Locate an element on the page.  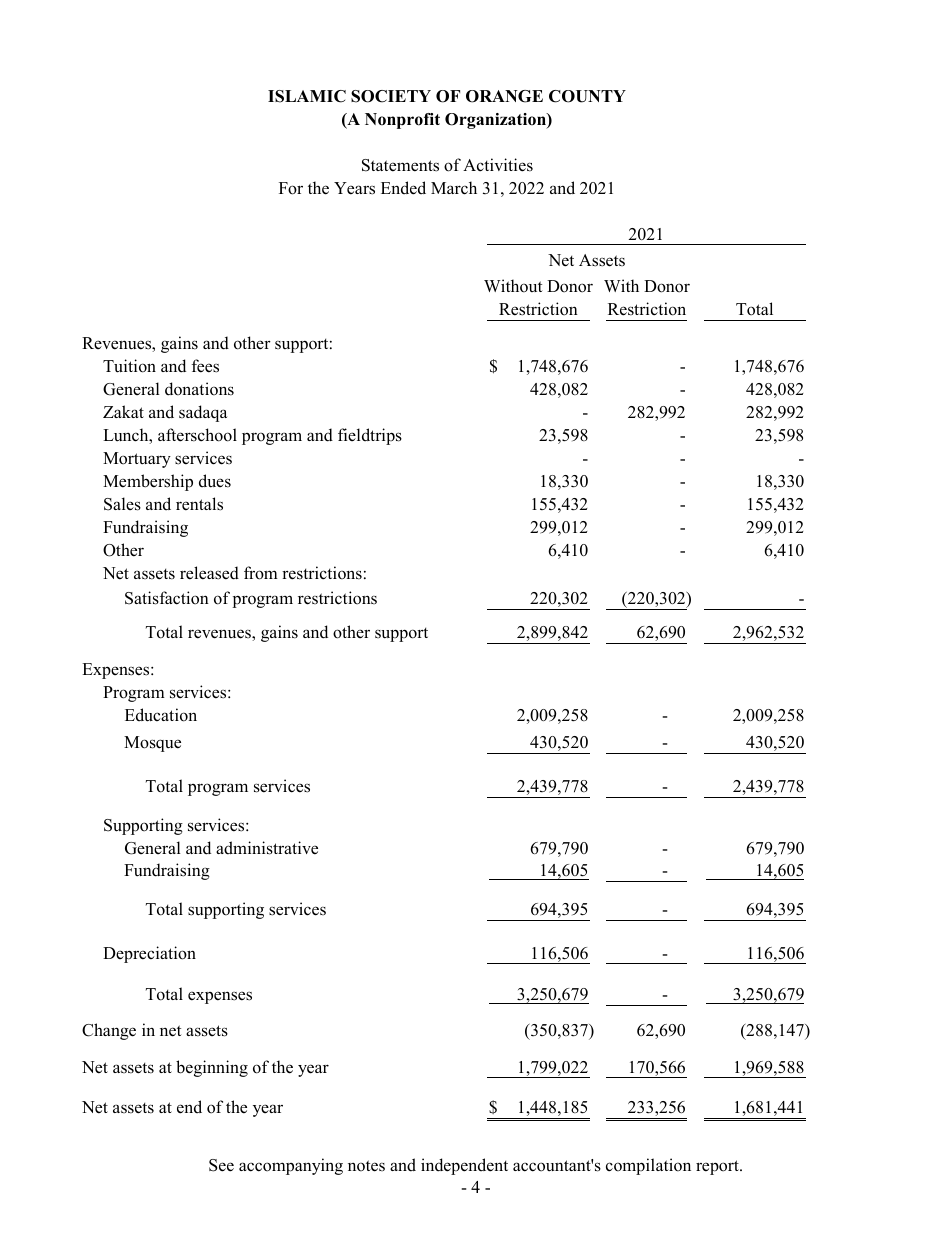
donations is located at coordinates (199, 389).
